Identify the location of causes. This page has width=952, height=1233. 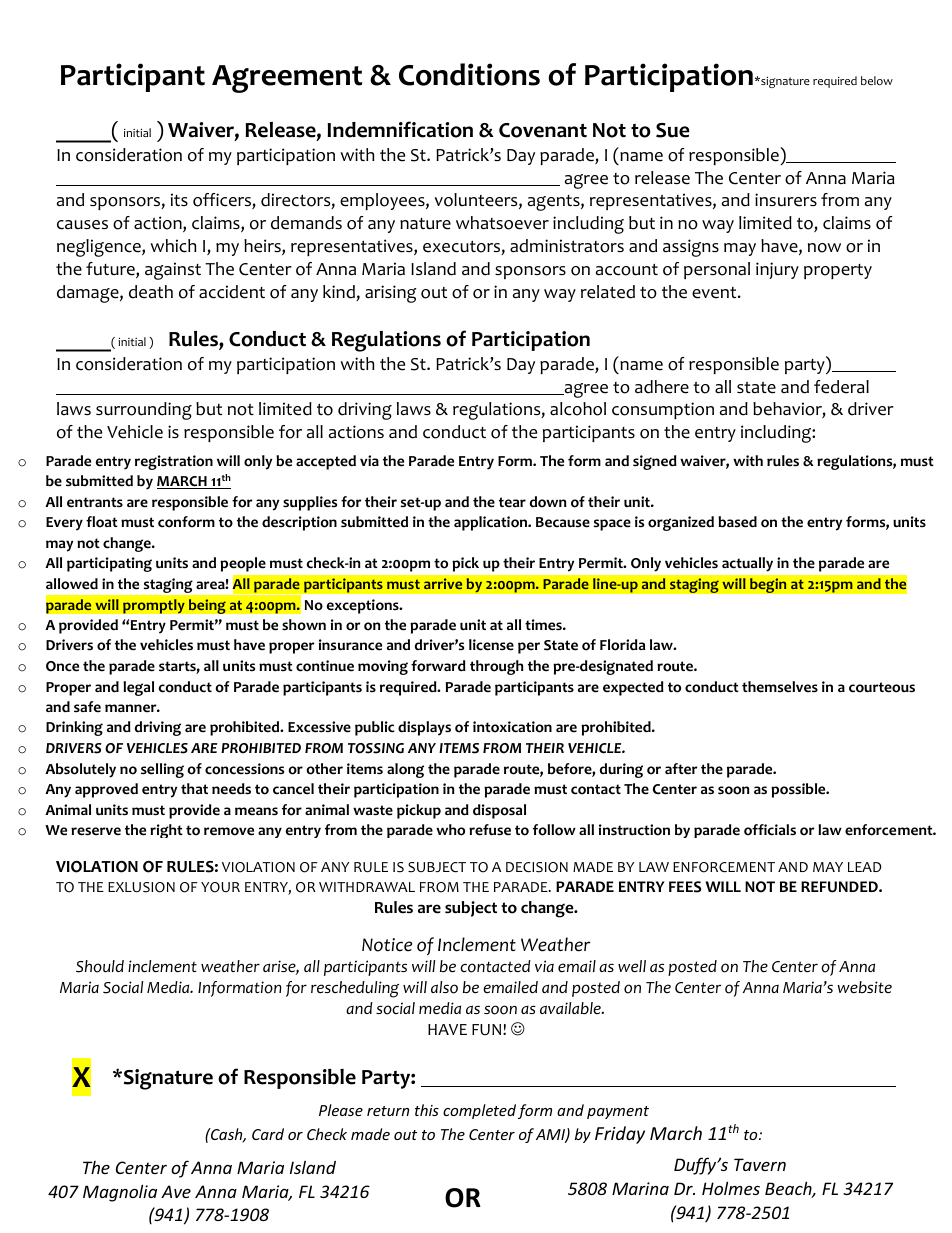
(82, 225).
